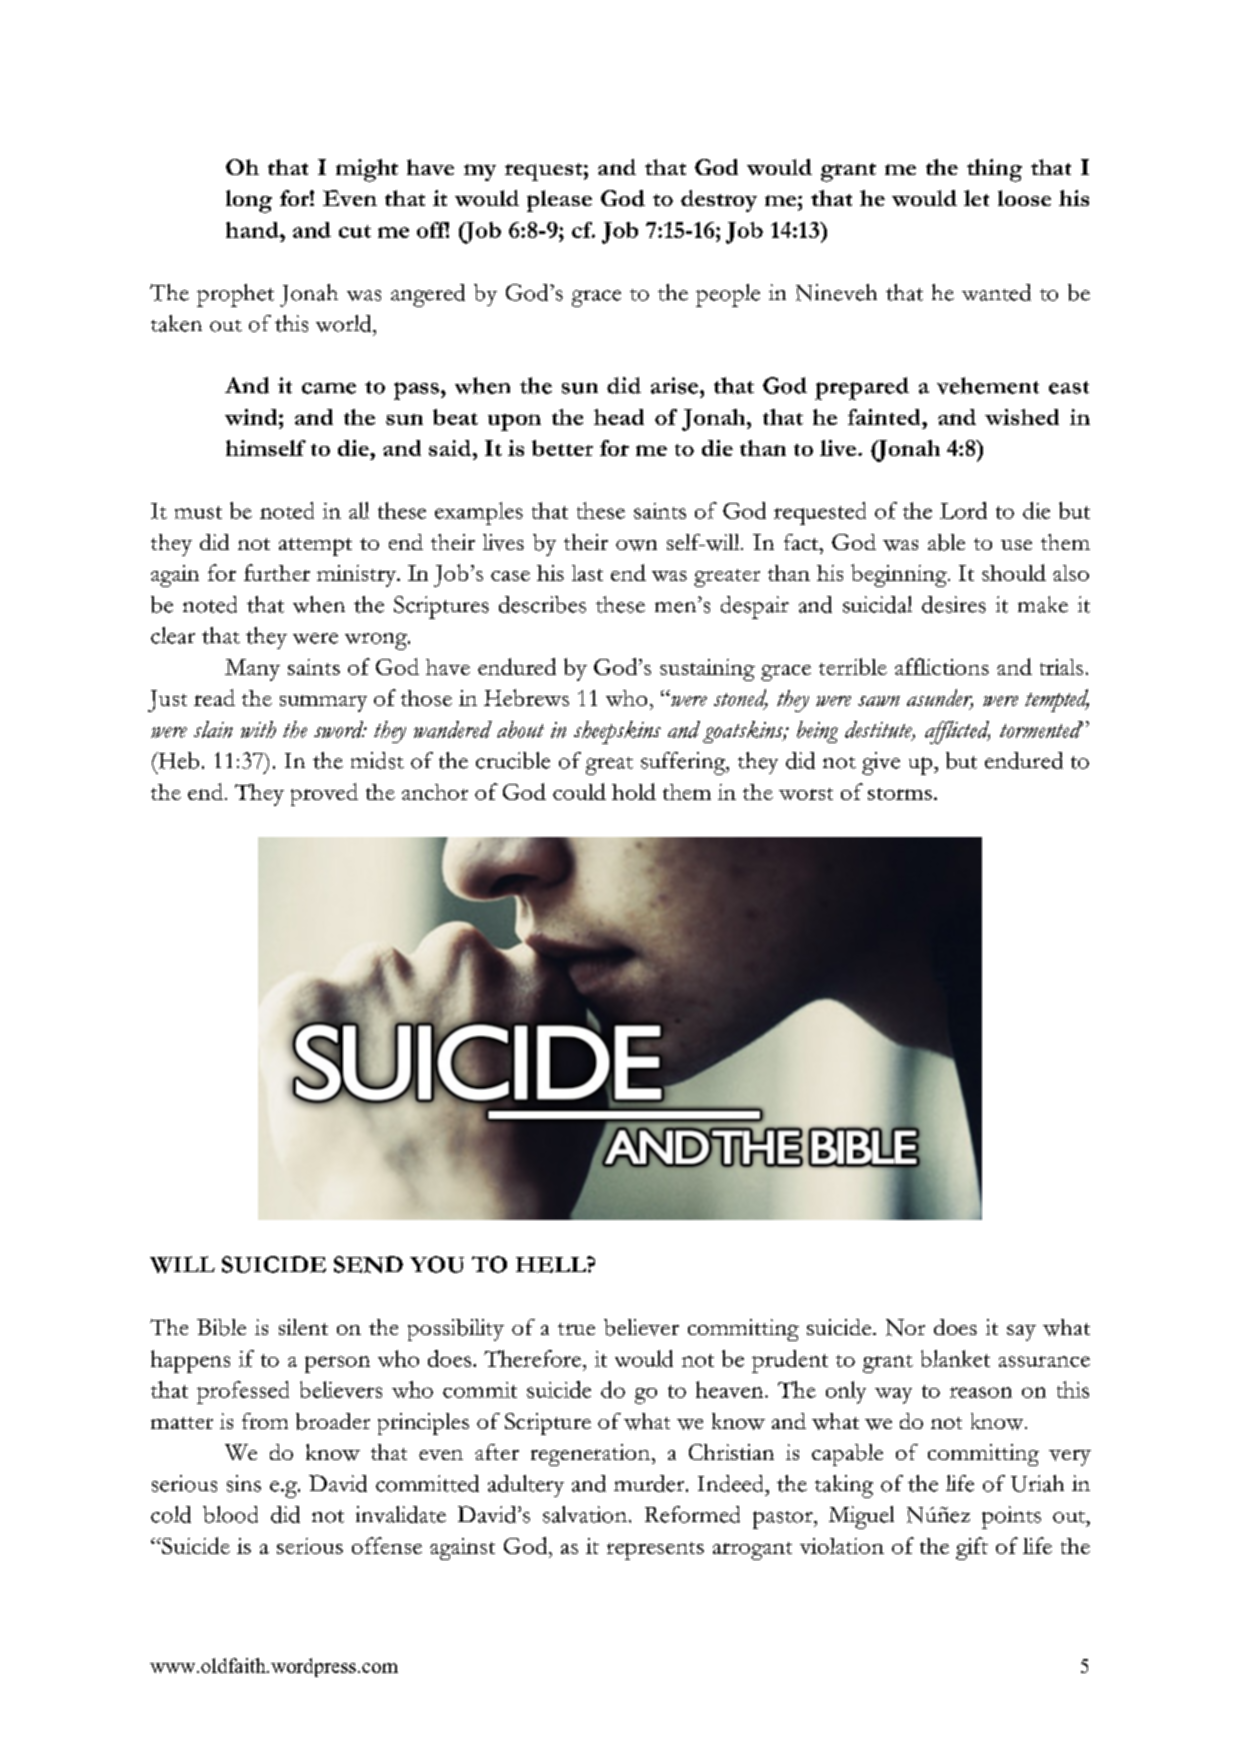 This document has height=1752, width=1239. Describe the element at coordinates (900, 794) in the document. I see `storms` at that location.
